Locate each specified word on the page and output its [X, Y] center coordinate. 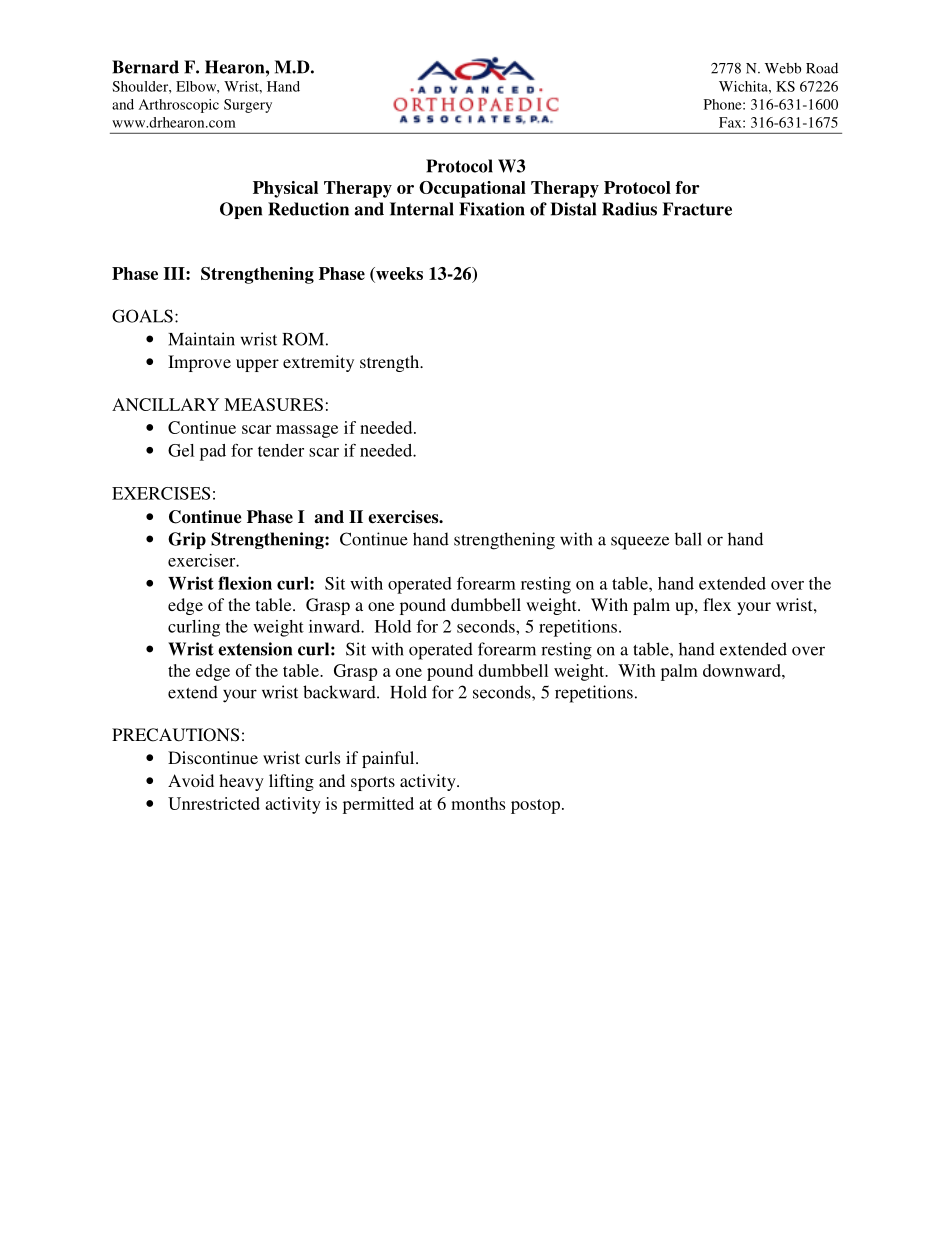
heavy [241, 782]
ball [688, 539]
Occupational [472, 189]
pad [213, 452]
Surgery [248, 106]
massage [307, 431]
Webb [783, 68]
